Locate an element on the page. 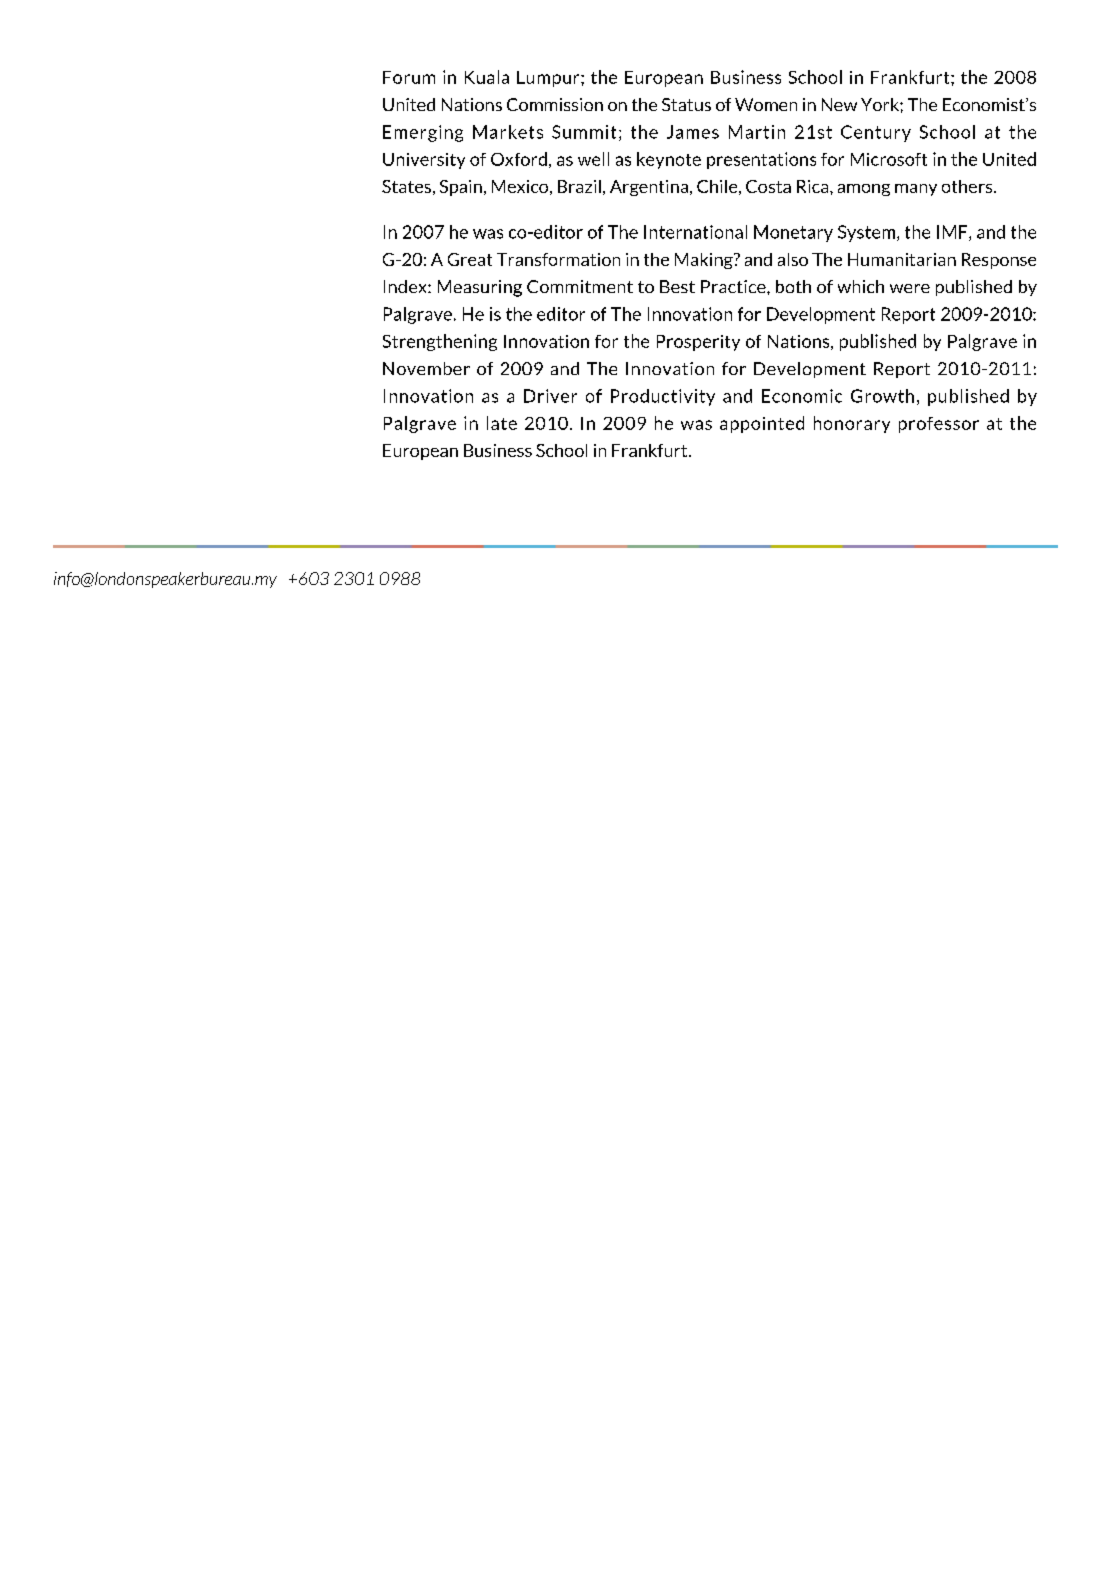 The image size is (1111, 1572). professor is located at coordinates (939, 425).
